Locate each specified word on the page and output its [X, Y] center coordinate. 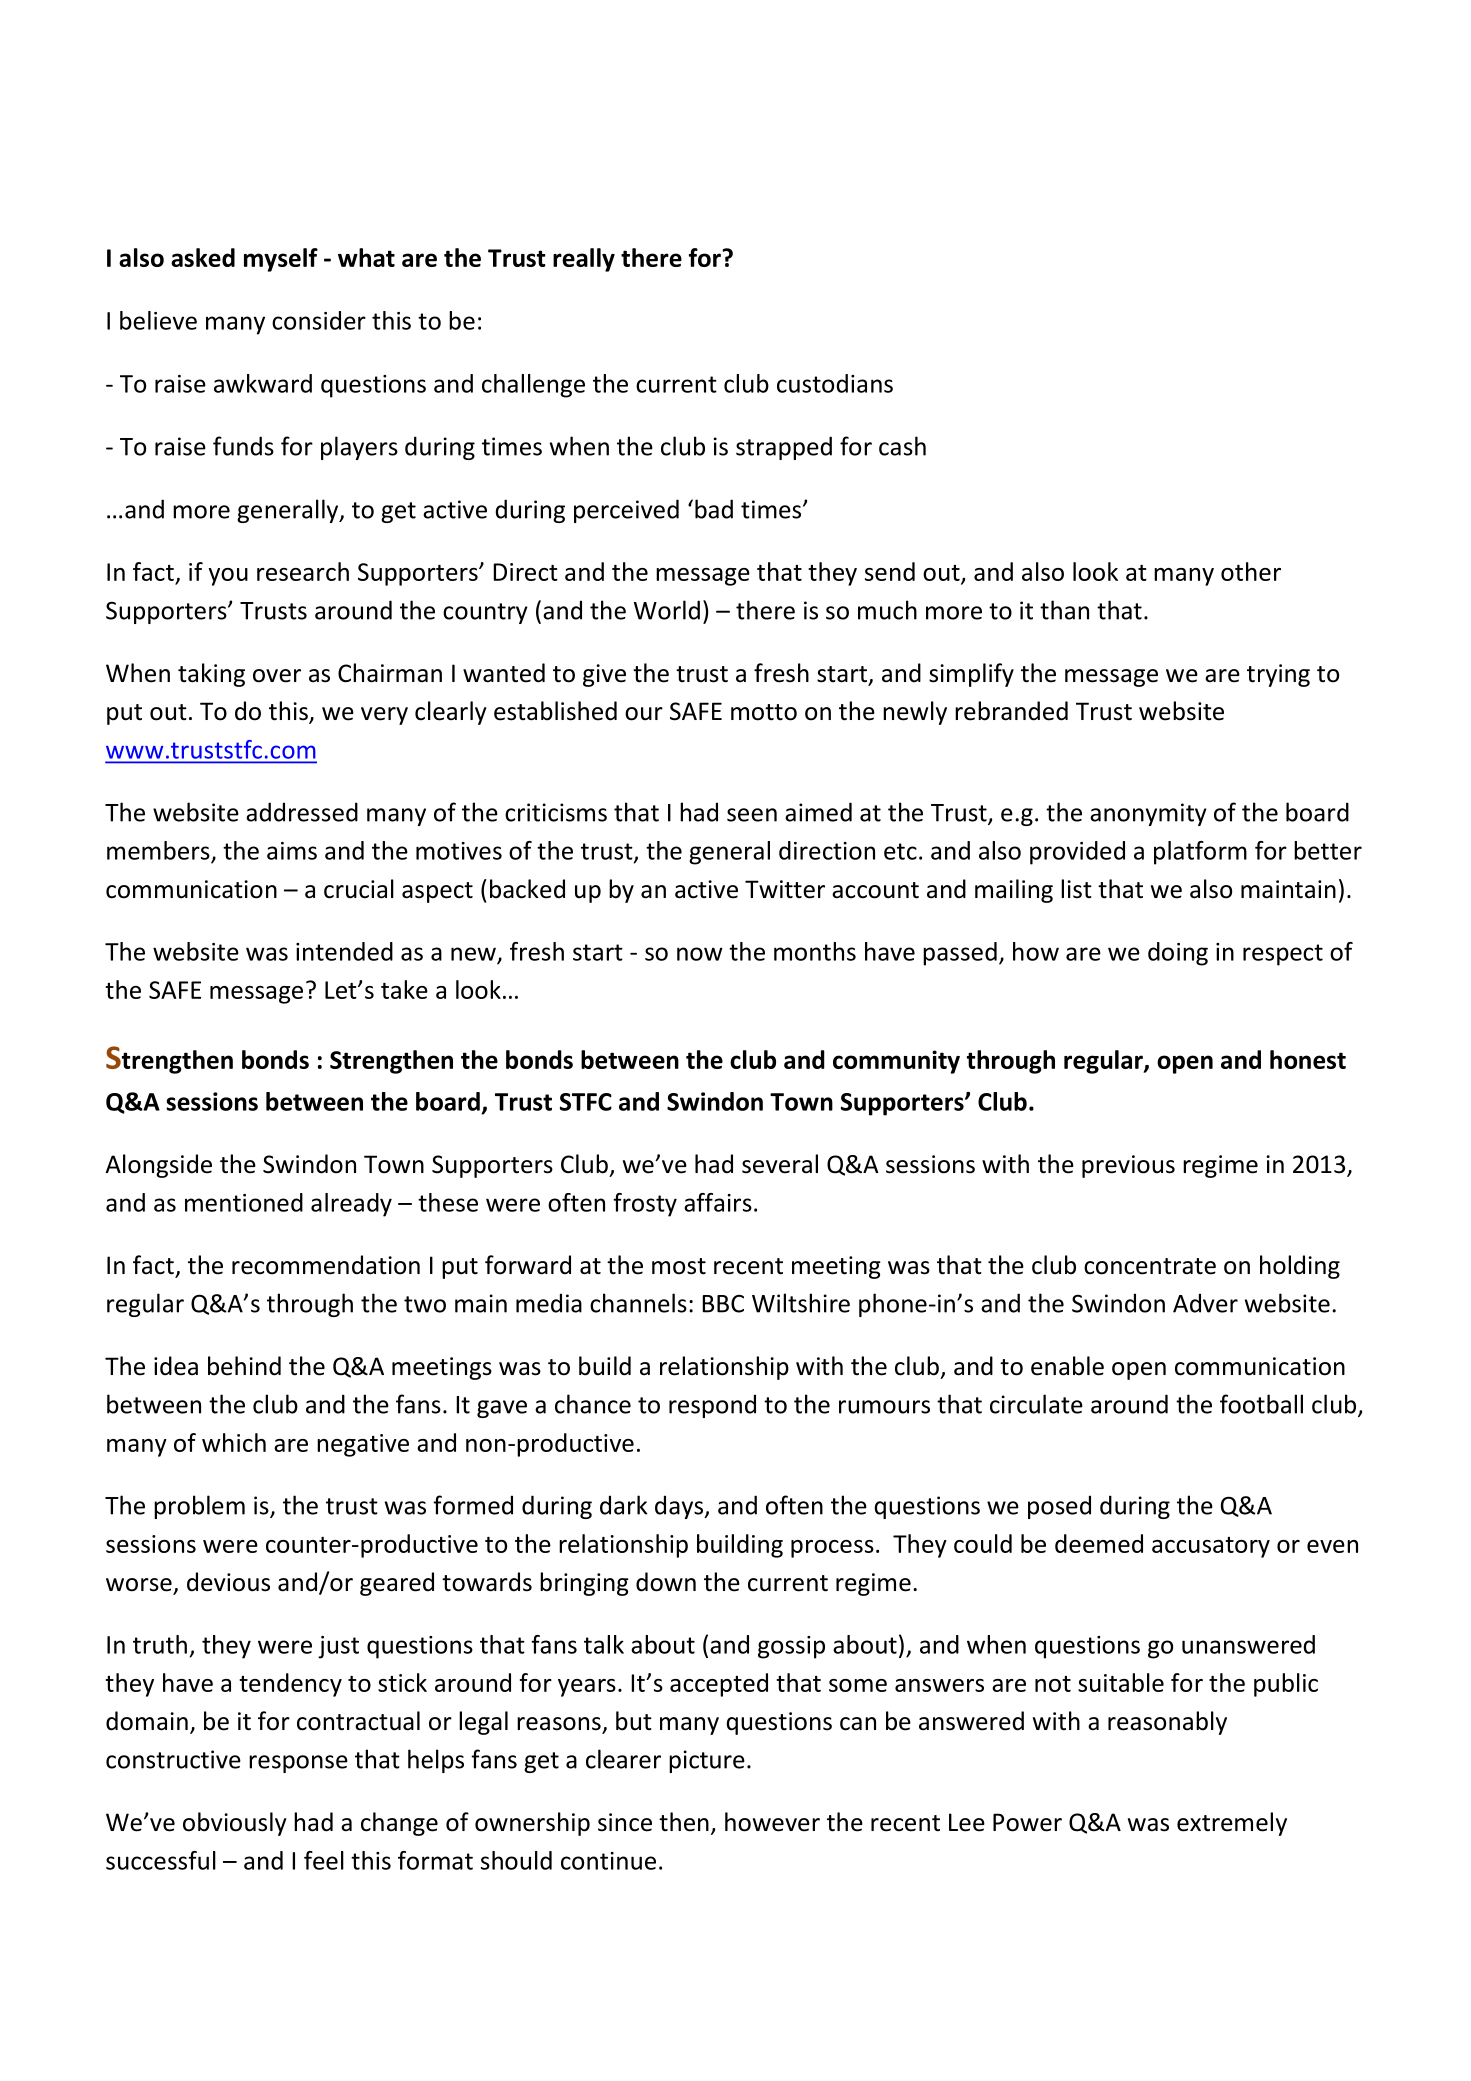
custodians [835, 383]
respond [712, 1406]
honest [1308, 1059]
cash [902, 446]
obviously [235, 1824]
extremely [1232, 1824]
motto [764, 712]
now [700, 954]
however [772, 1822]
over [277, 676]
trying [1278, 675]
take [404, 989]
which [234, 1442]
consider [319, 320]
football [1261, 1404]
